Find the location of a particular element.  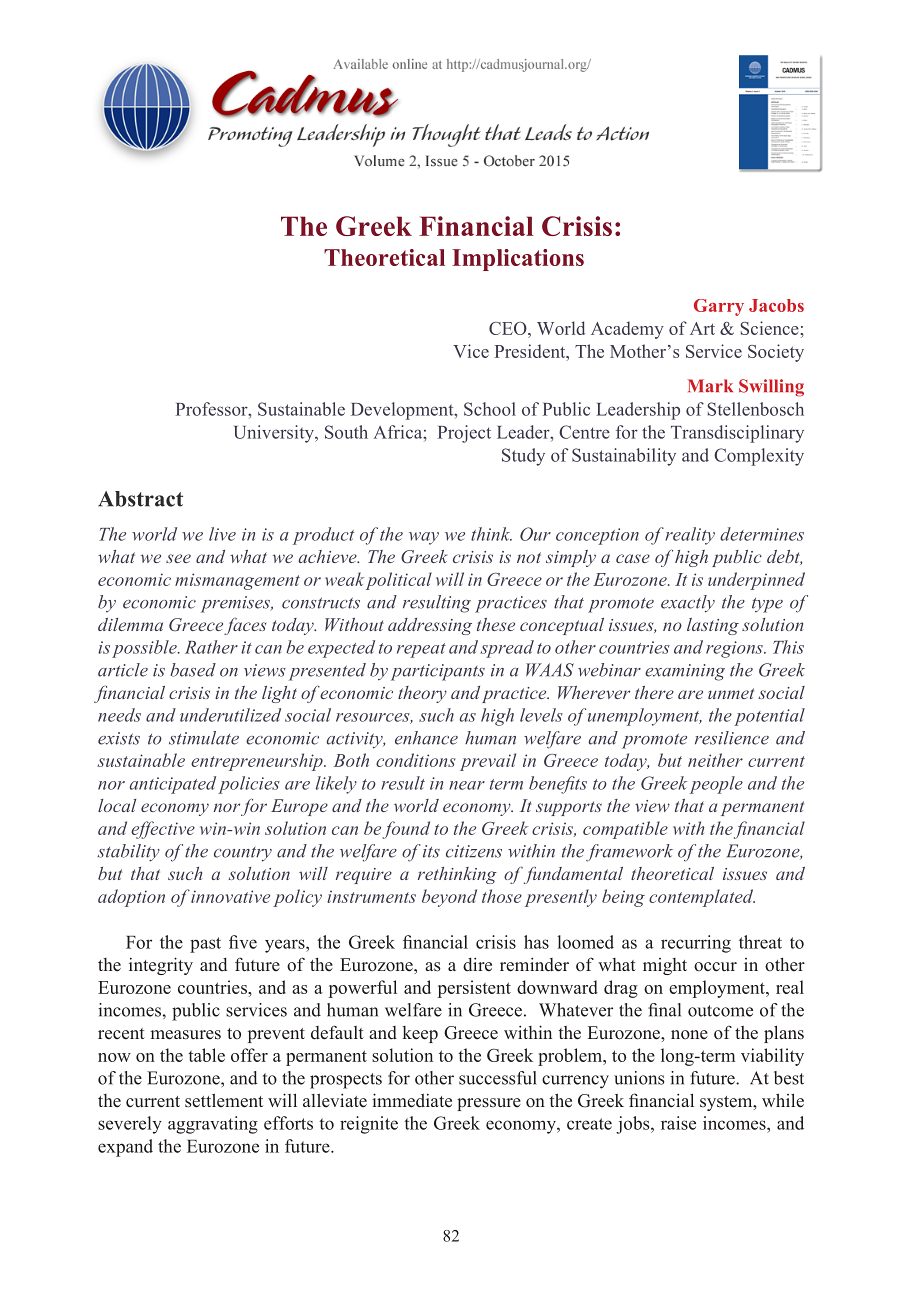

Implications is located at coordinates (518, 260).
